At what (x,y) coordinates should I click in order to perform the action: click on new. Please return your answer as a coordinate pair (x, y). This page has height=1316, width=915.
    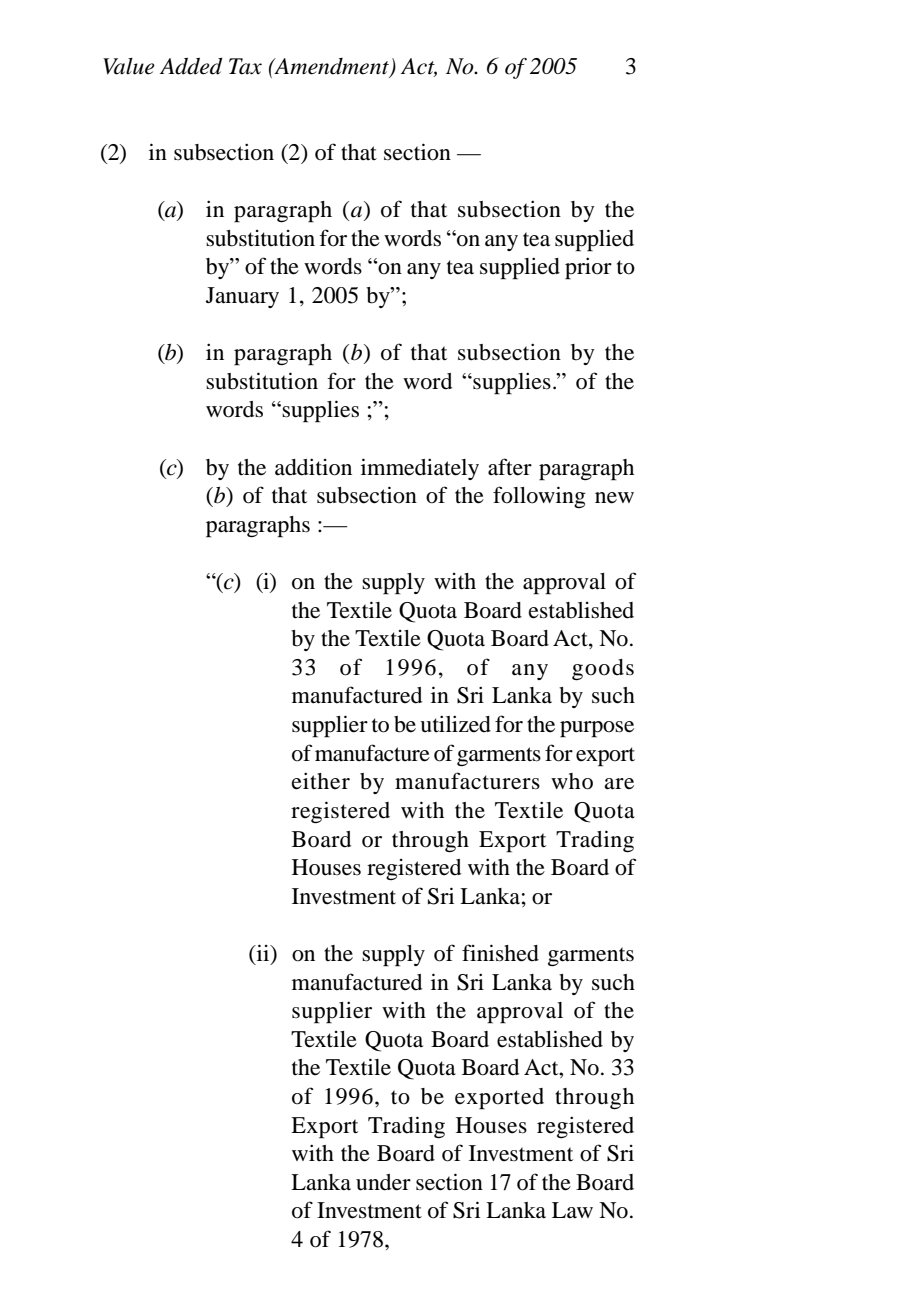
    Looking at the image, I should click on (614, 498).
